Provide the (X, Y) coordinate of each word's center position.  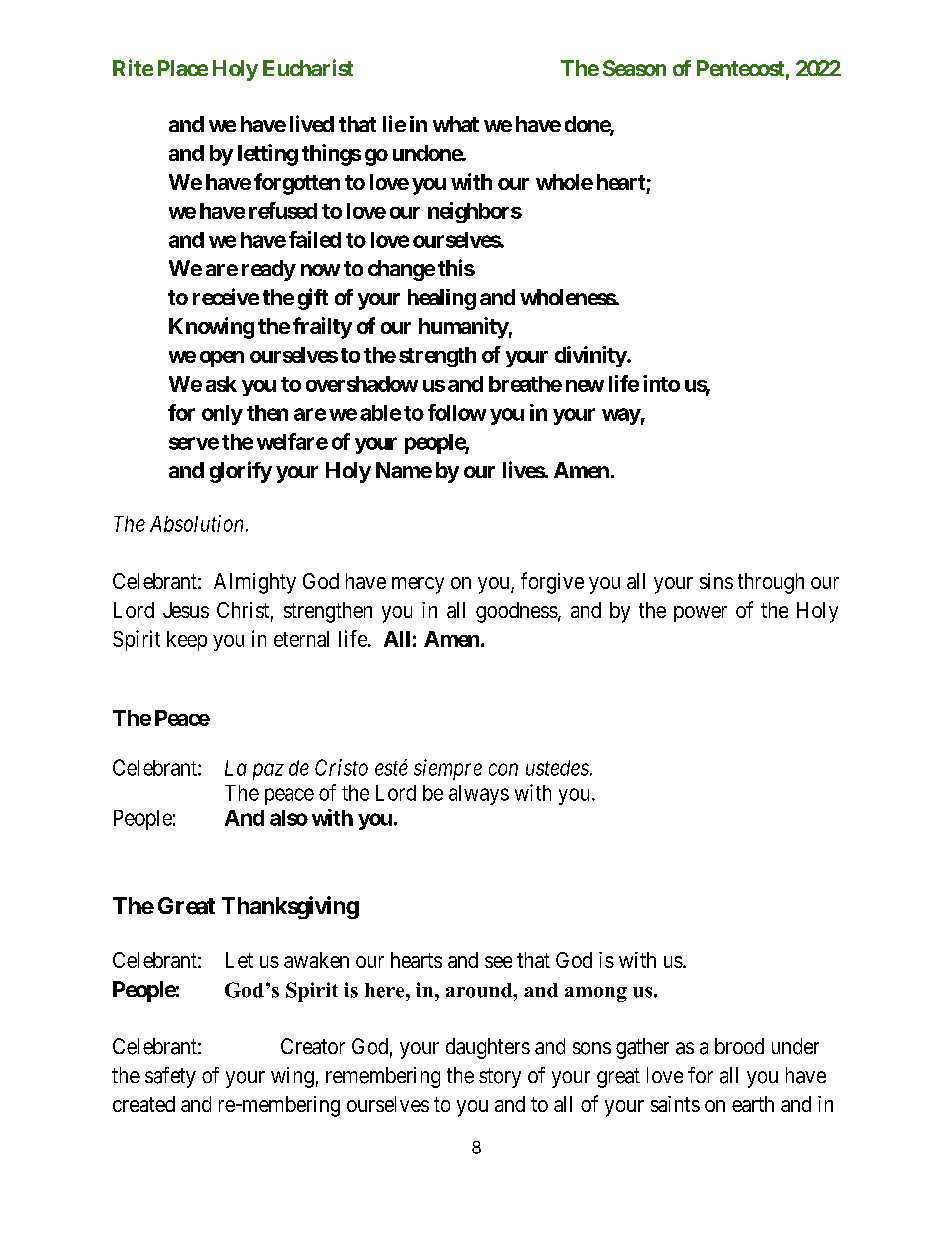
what (456, 124)
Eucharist (308, 67)
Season (634, 68)
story (500, 1078)
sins (716, 581)
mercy (418, 585)
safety (170, 1077)
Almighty (255, 583)
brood (739, 1046)
